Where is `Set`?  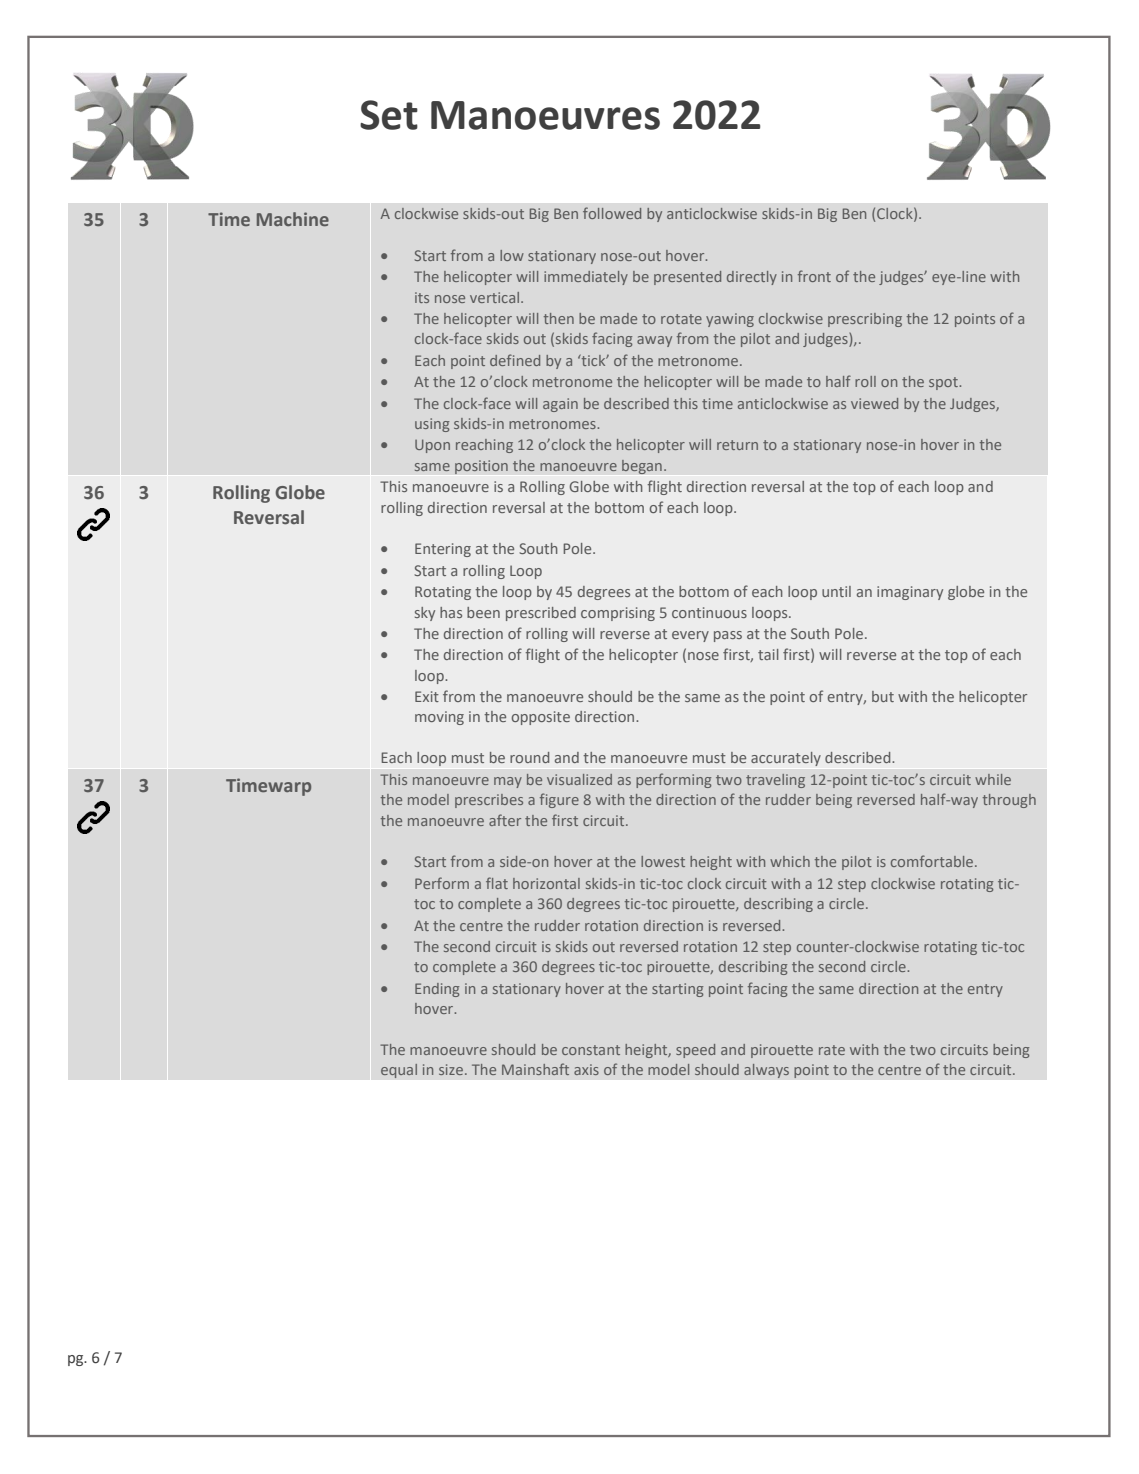 Set is located at coordinates (389, 115).
